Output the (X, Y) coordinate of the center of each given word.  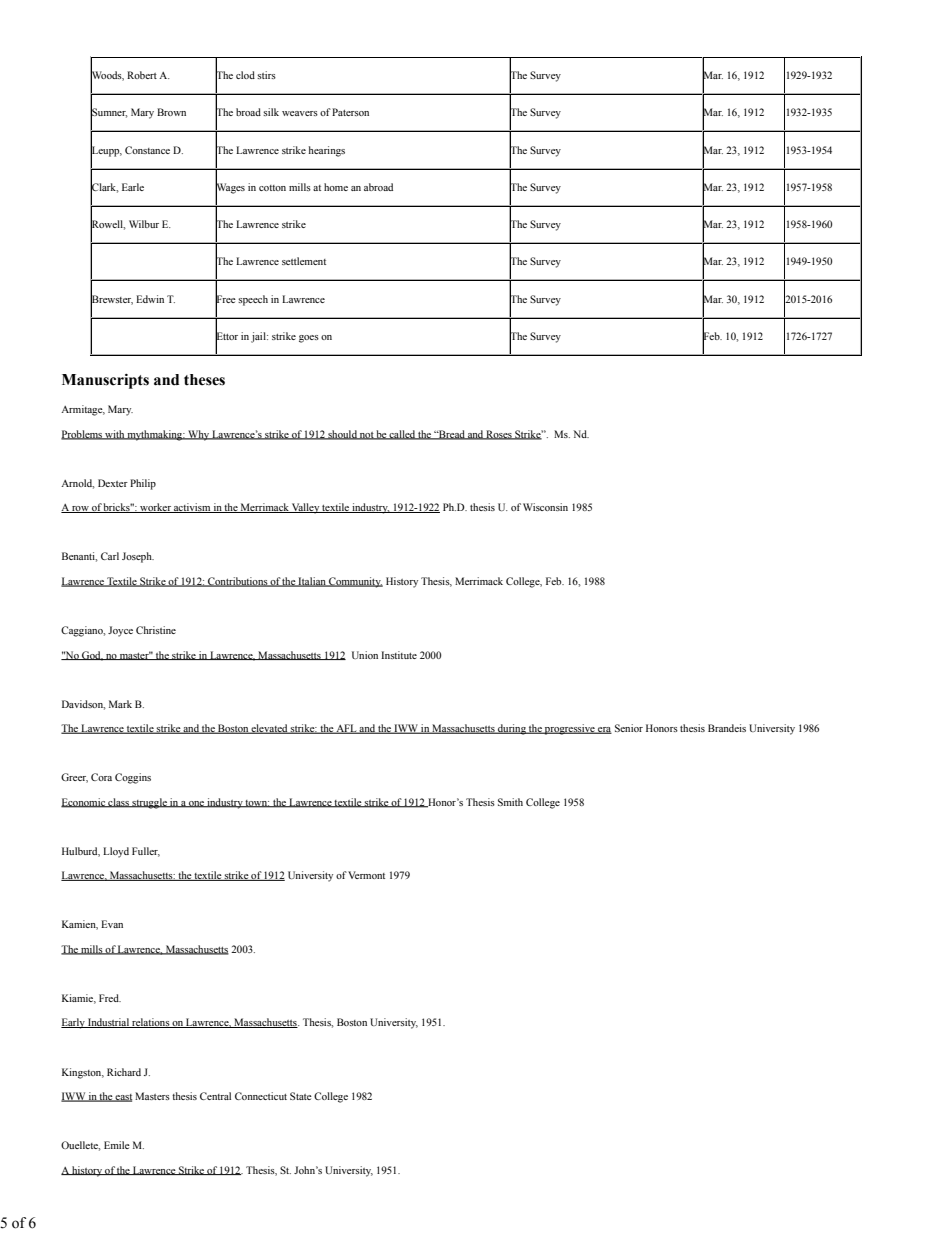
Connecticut (261, 1096)
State (301, 1096)
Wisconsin (545, 507)
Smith (510, 802)
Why (198, 435)
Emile (117, 1145)
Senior (629, 728)
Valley (305, 508)
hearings (327, 151)
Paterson (350, 112)
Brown (171, 112)
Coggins (133, 778)
